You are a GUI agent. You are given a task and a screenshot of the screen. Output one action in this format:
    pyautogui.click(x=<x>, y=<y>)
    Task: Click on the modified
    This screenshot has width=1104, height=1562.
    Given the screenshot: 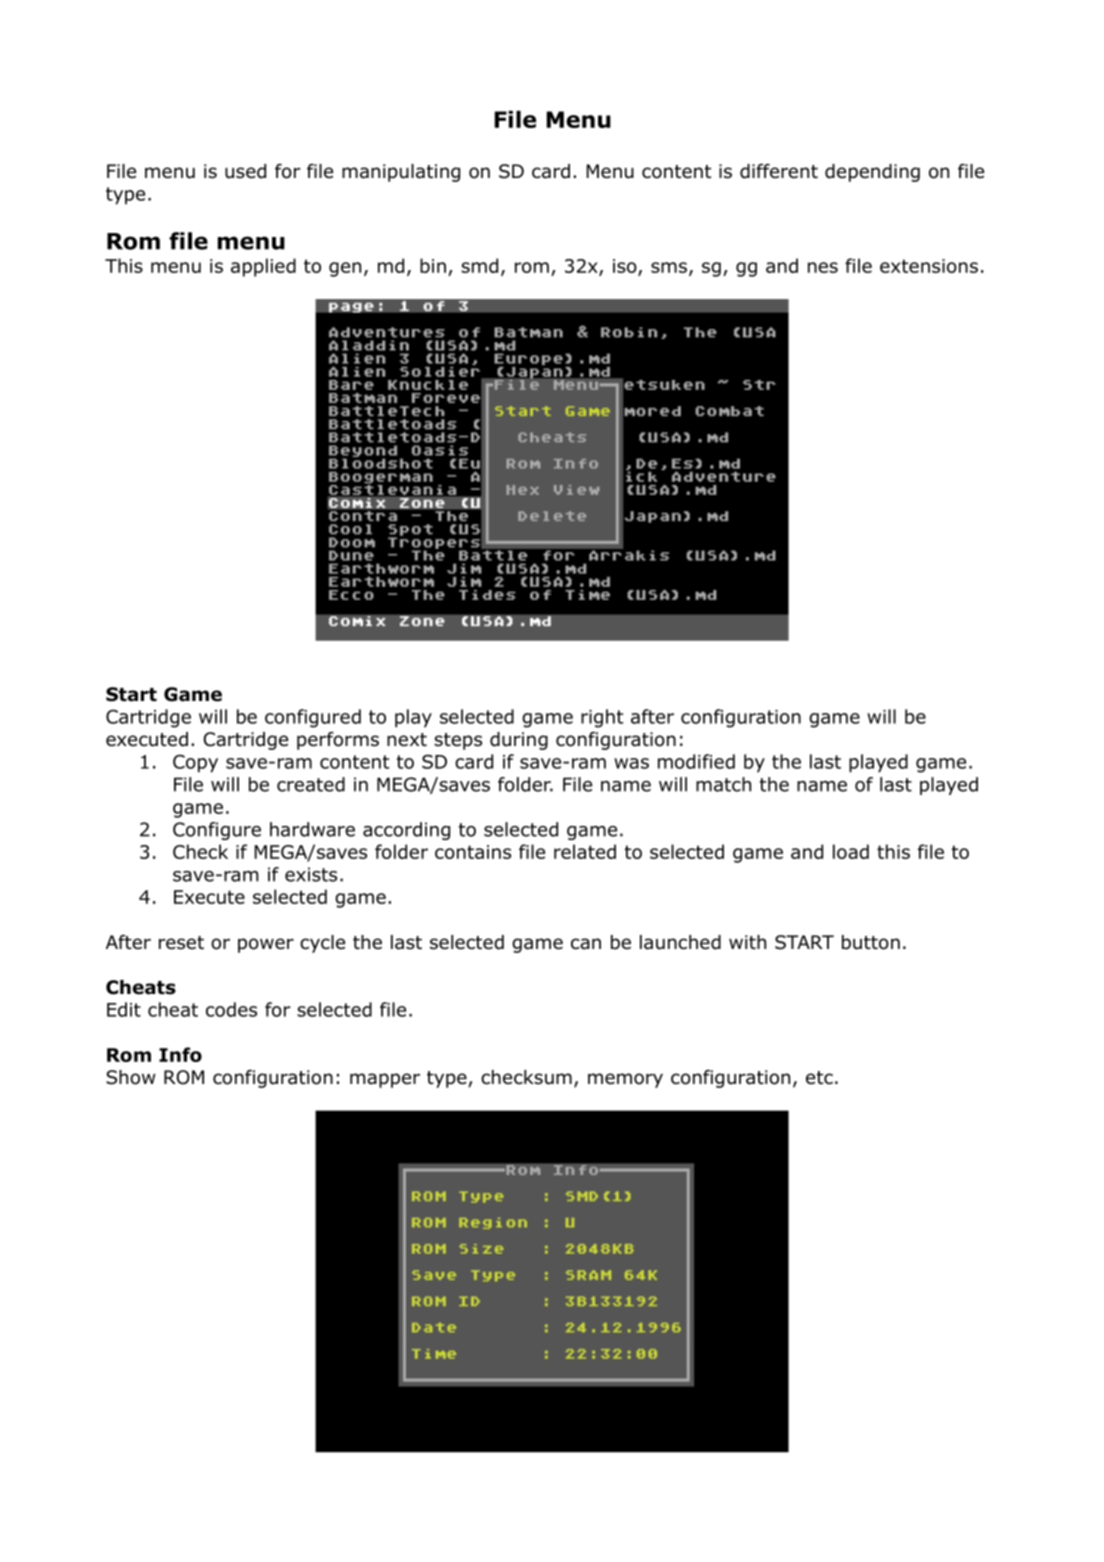 What is the action you would take?
    pyautogui.click(x=696, y=761)
